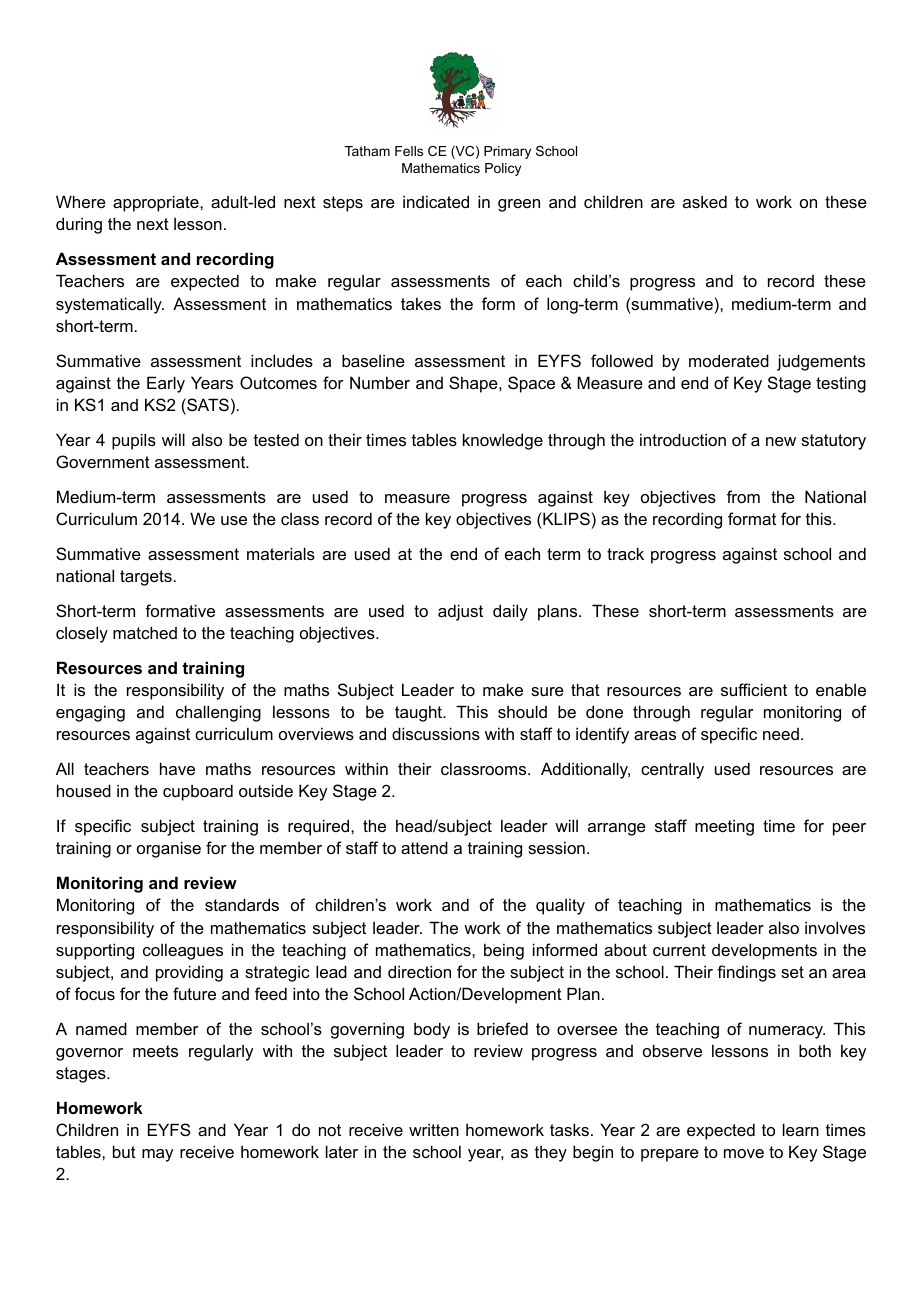  What do you see at coordinates (436, 733) in the document?
I see `discussions` at bounding box center [436, 733].
